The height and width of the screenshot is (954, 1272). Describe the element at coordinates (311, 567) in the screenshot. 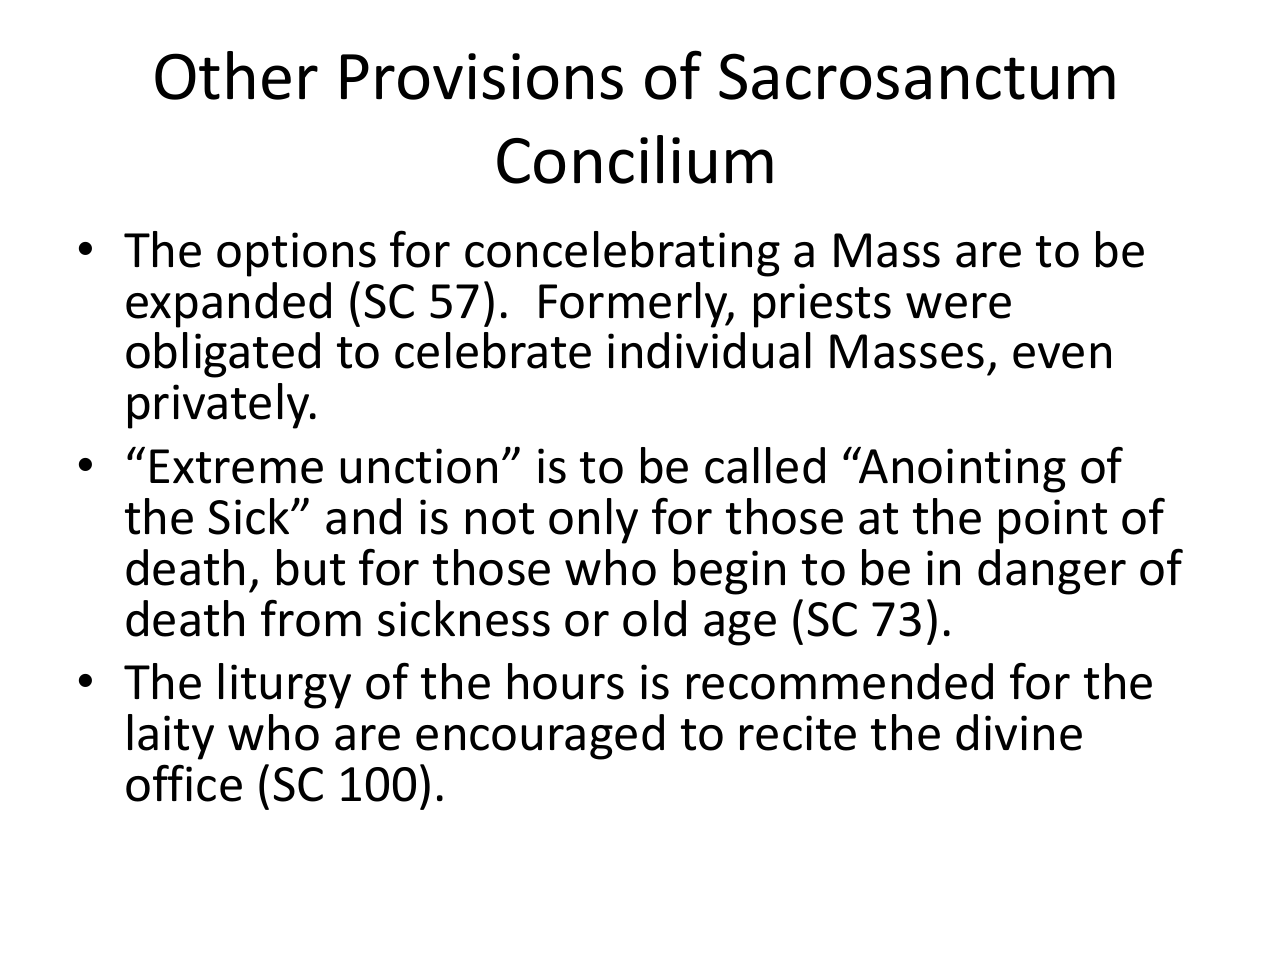

I see `but` at that location.
